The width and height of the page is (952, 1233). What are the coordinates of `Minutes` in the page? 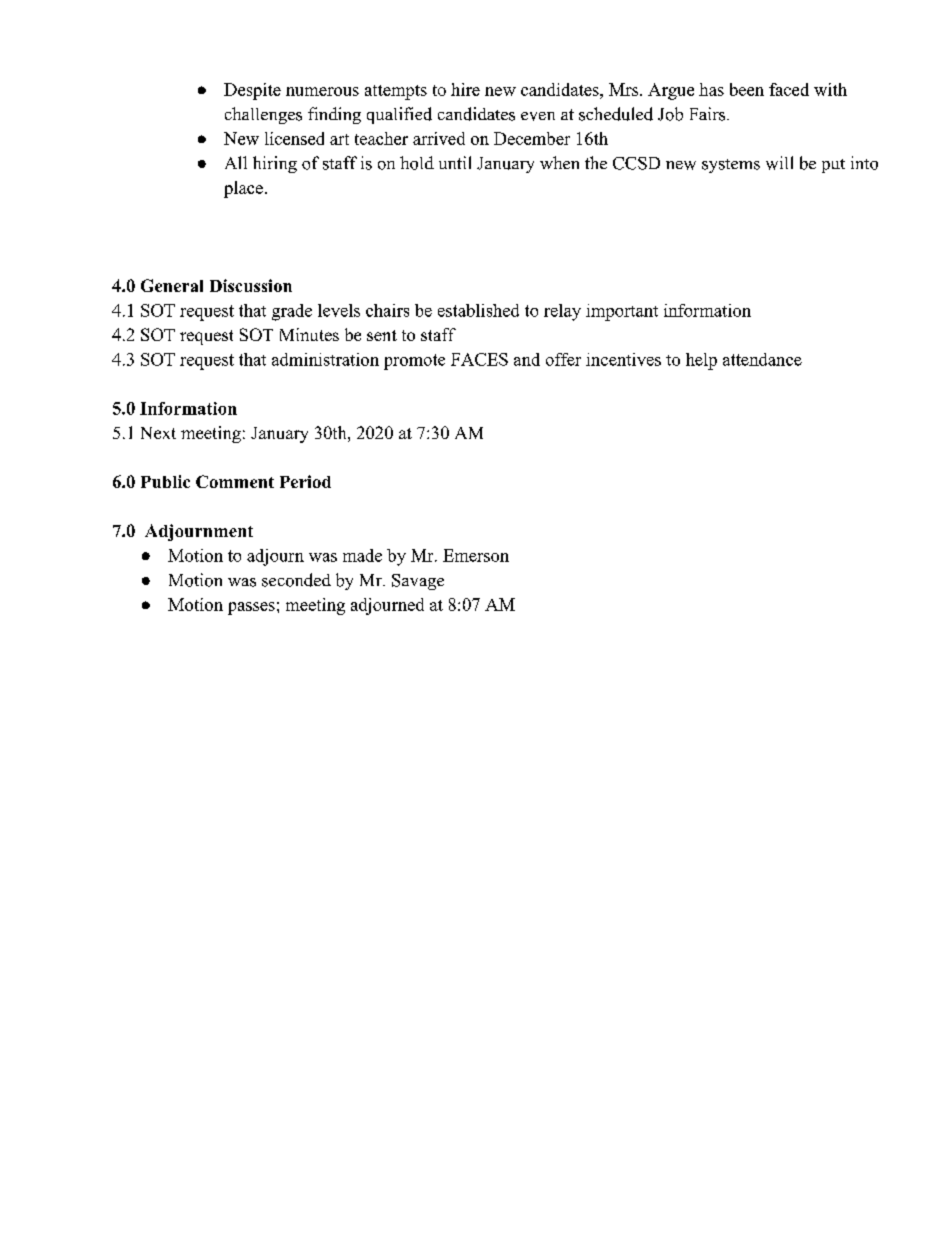 It's located at (309, 334).
